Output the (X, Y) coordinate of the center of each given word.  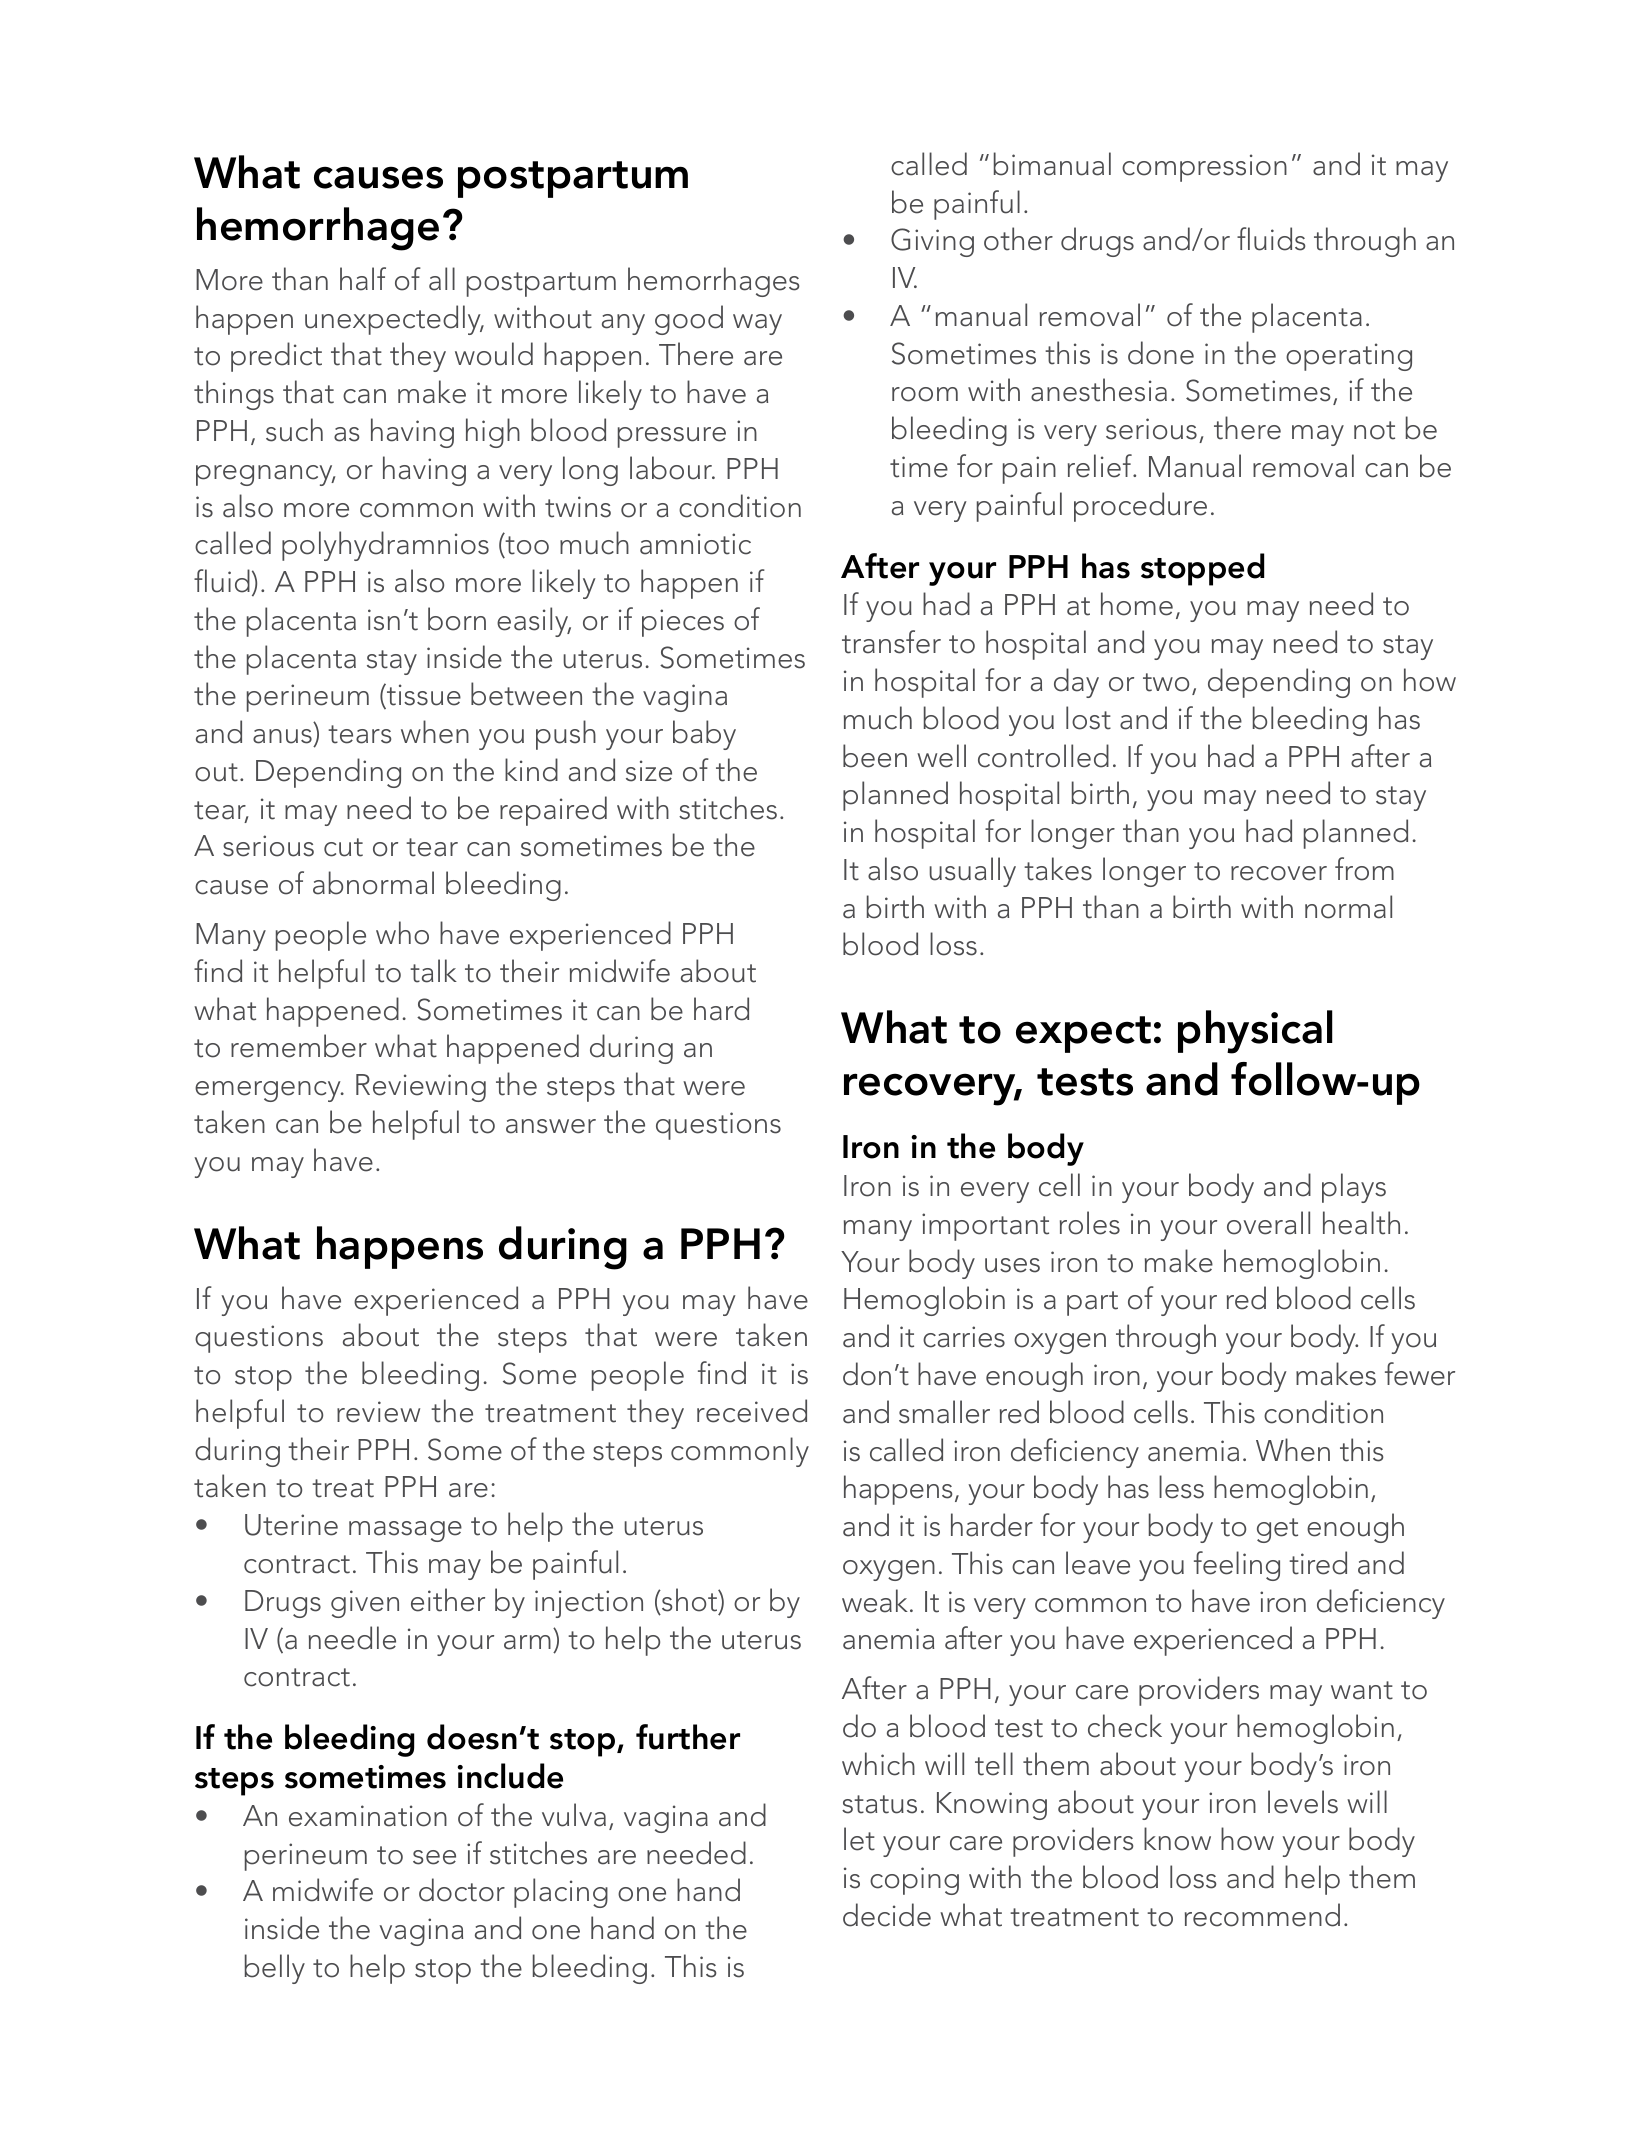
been (875, 756)
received (752, 1411)
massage (405, 1531)
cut (343, 847)
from (1364, 869)
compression (1204, 168)
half (363, 279)
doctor (462, 1890)
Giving (932, 242)
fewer (1420, 1374)
